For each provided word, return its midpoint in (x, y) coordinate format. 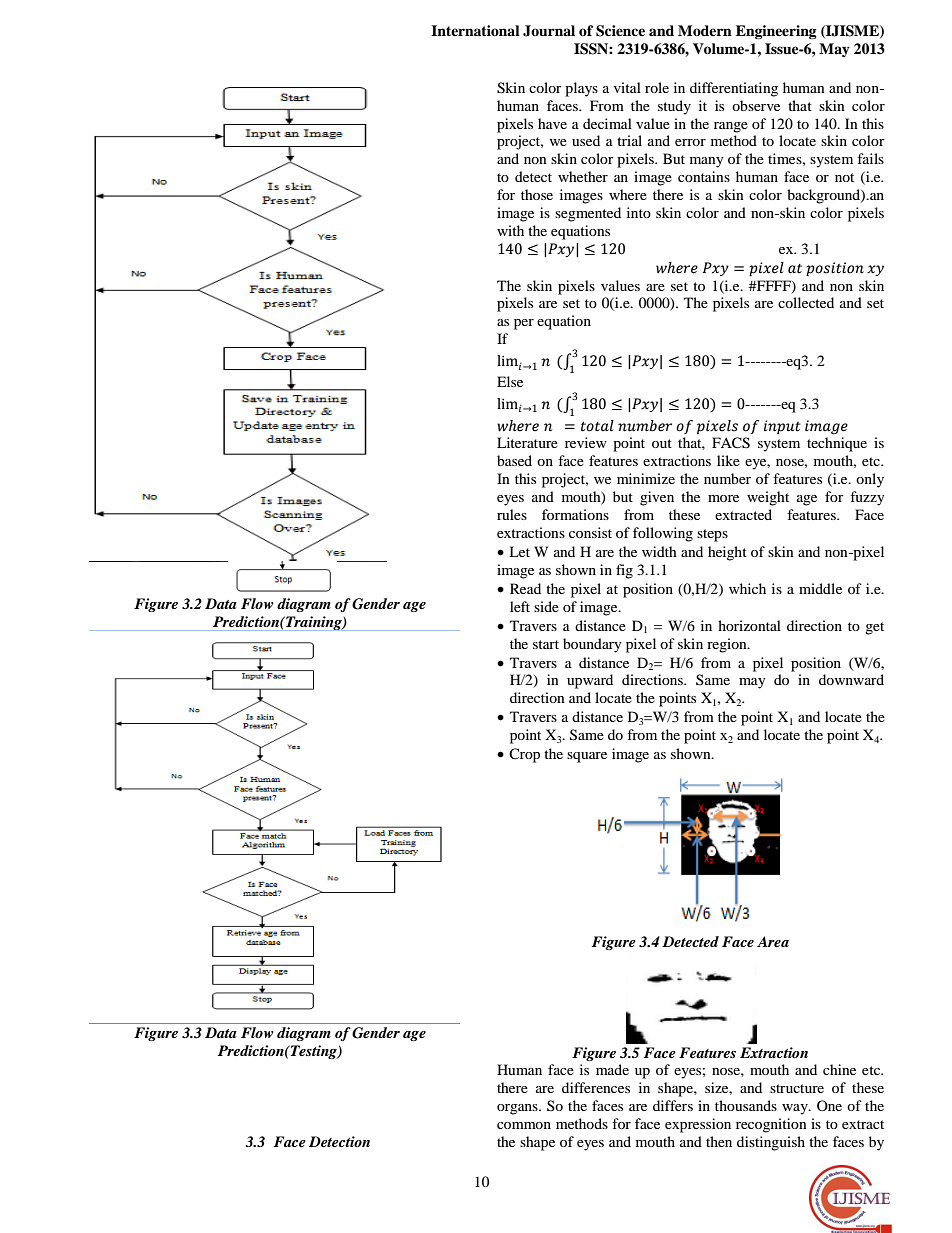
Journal (549, 31)
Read (525, 588)
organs (518, 1109)
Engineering (776, 32)
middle (820, 588)
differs (673, 1105)
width (659, 551)
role (657, 87)
